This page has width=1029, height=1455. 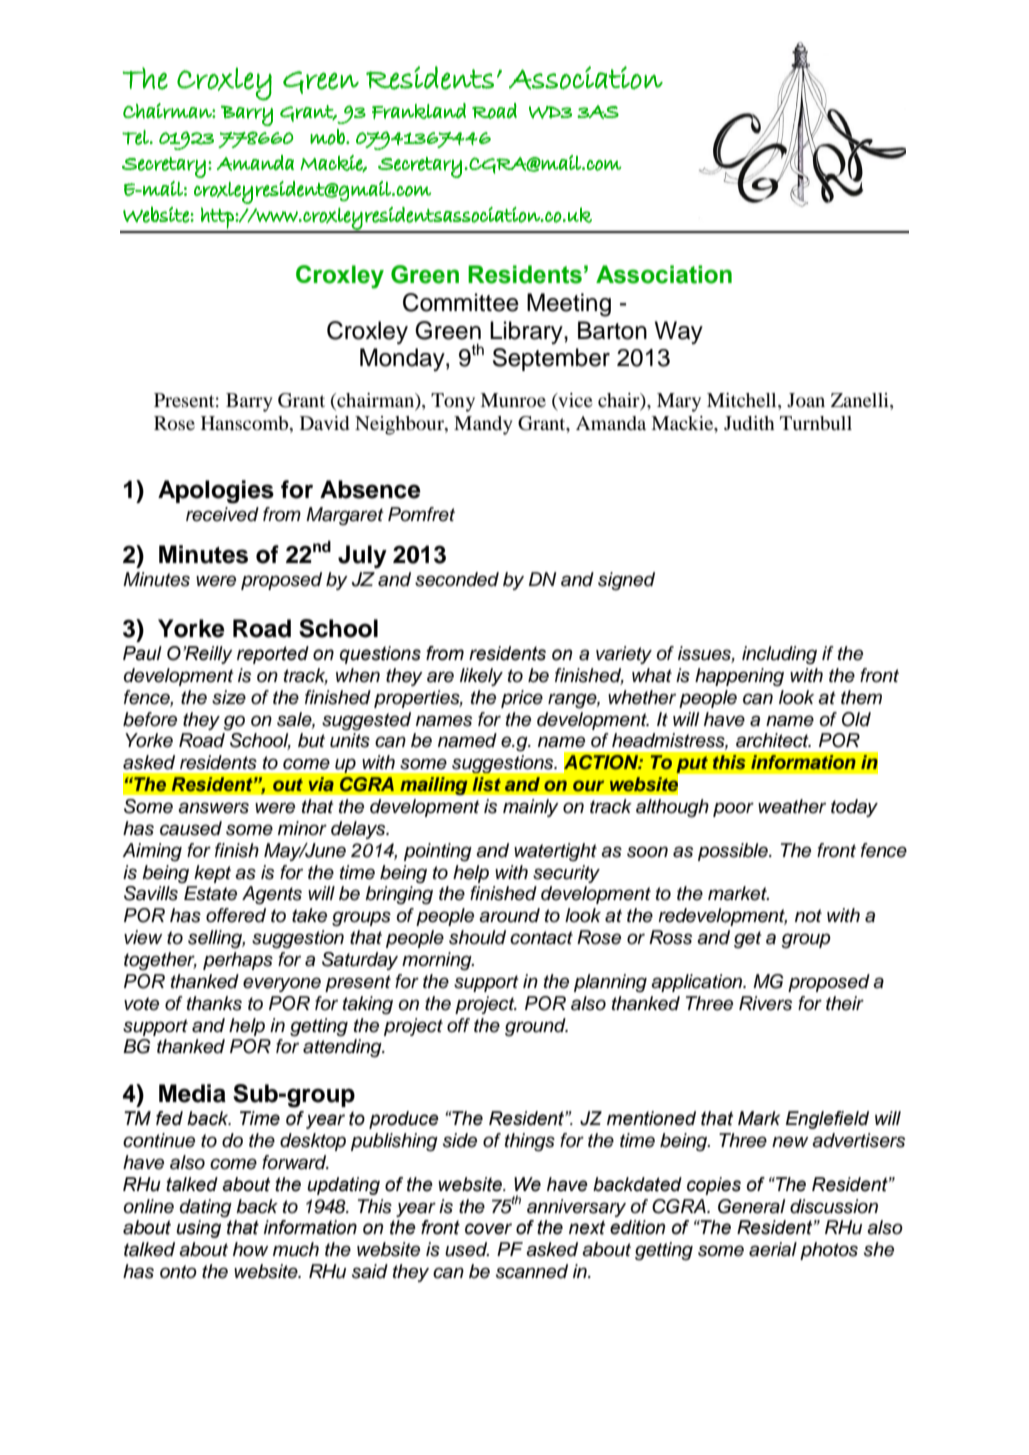 What do you see at coordinates (749, 423) in the page?
I see `Judith` at bounding box center [749, 423].
